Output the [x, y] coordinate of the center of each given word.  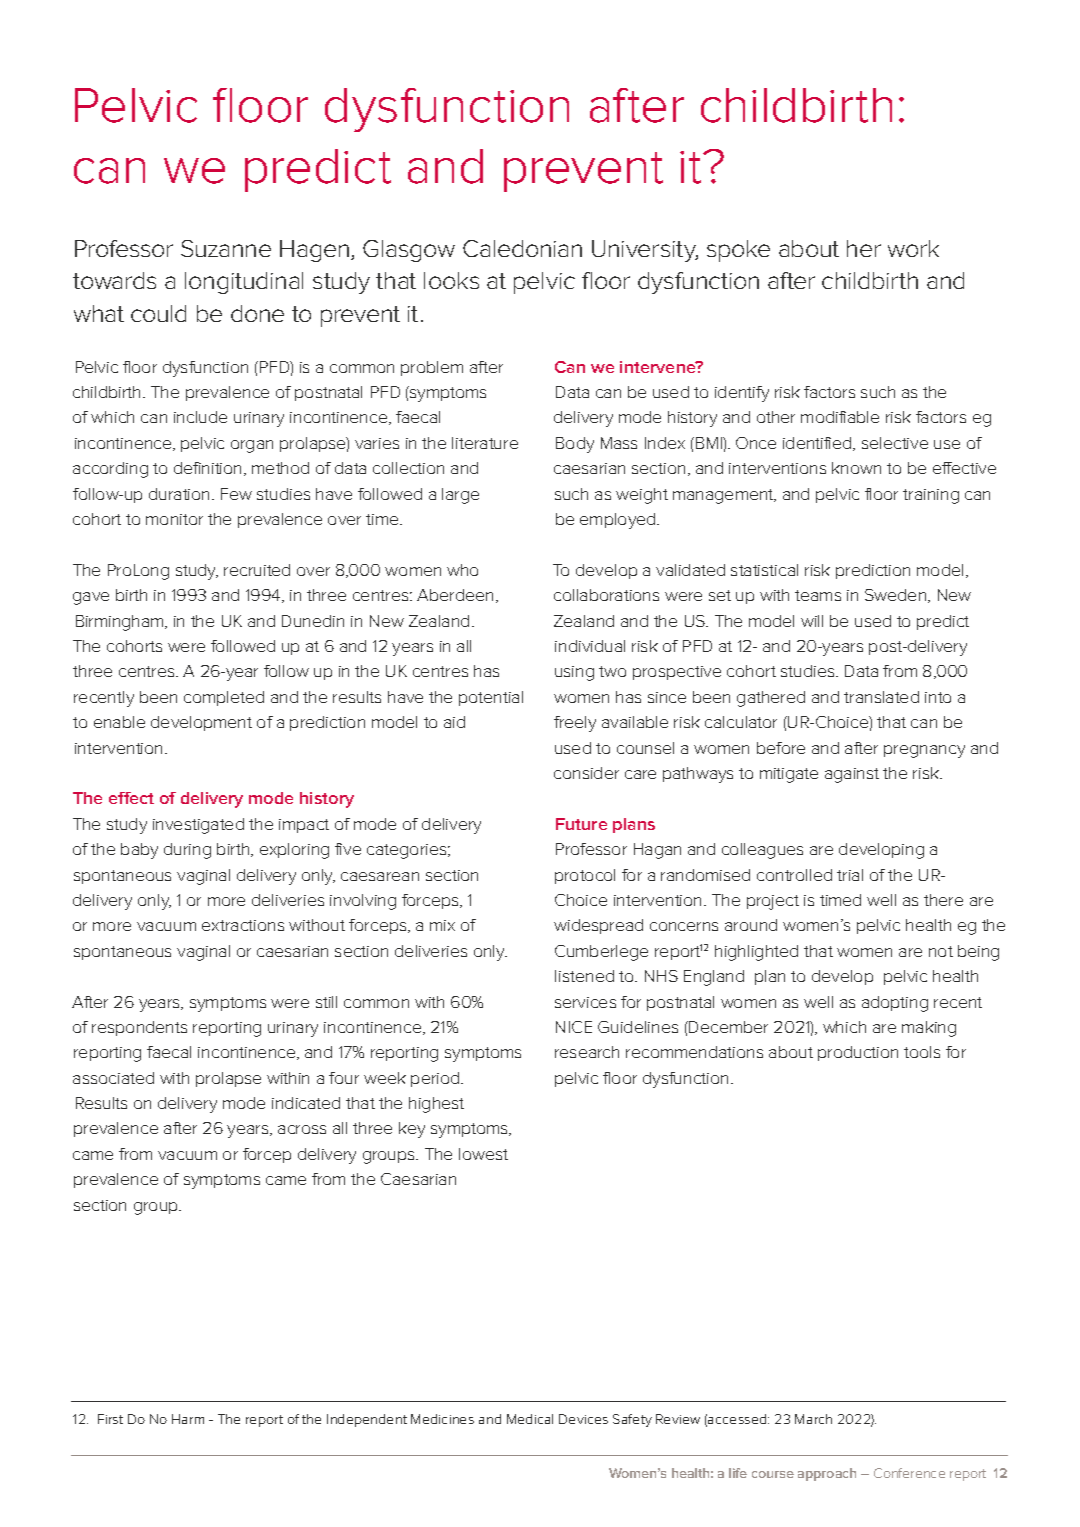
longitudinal [244, 283]
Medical [530, 1419]
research [587, 1052]
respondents [139, 1028]
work [913, 248]
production [858, 1053]
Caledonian [522, 248]
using [574, 673]
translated [881, 697]
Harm [188, 1419]
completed [224, 698]
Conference [909, 1473]
